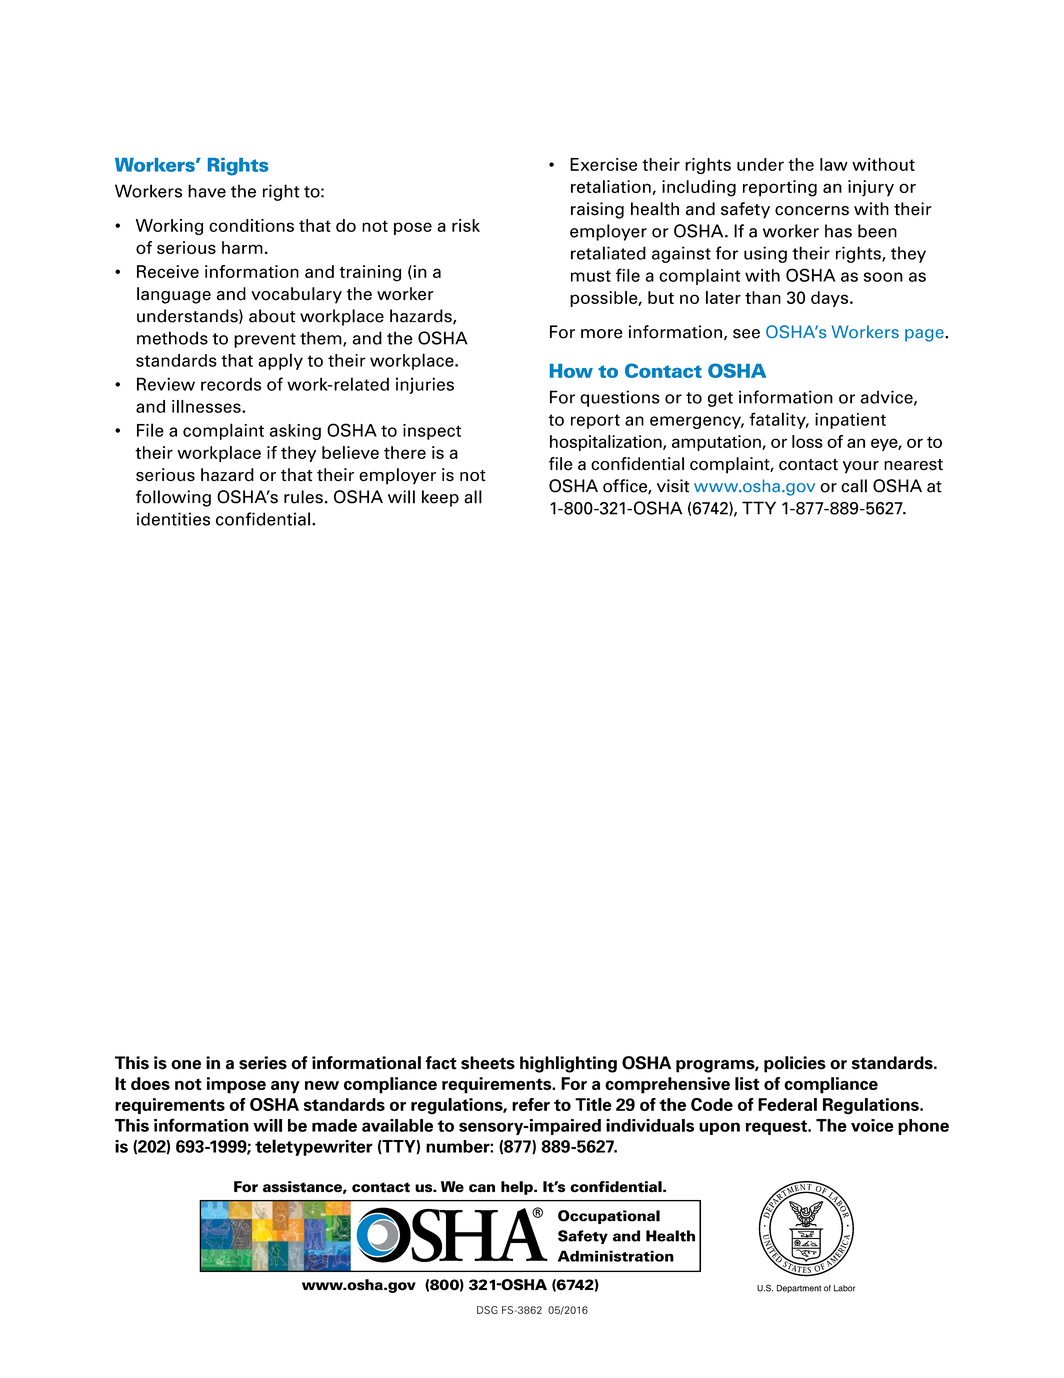 The image size is (1064, 1378). Describe the element at coordinates (854, 486) in the document. I see `call` at that location.
